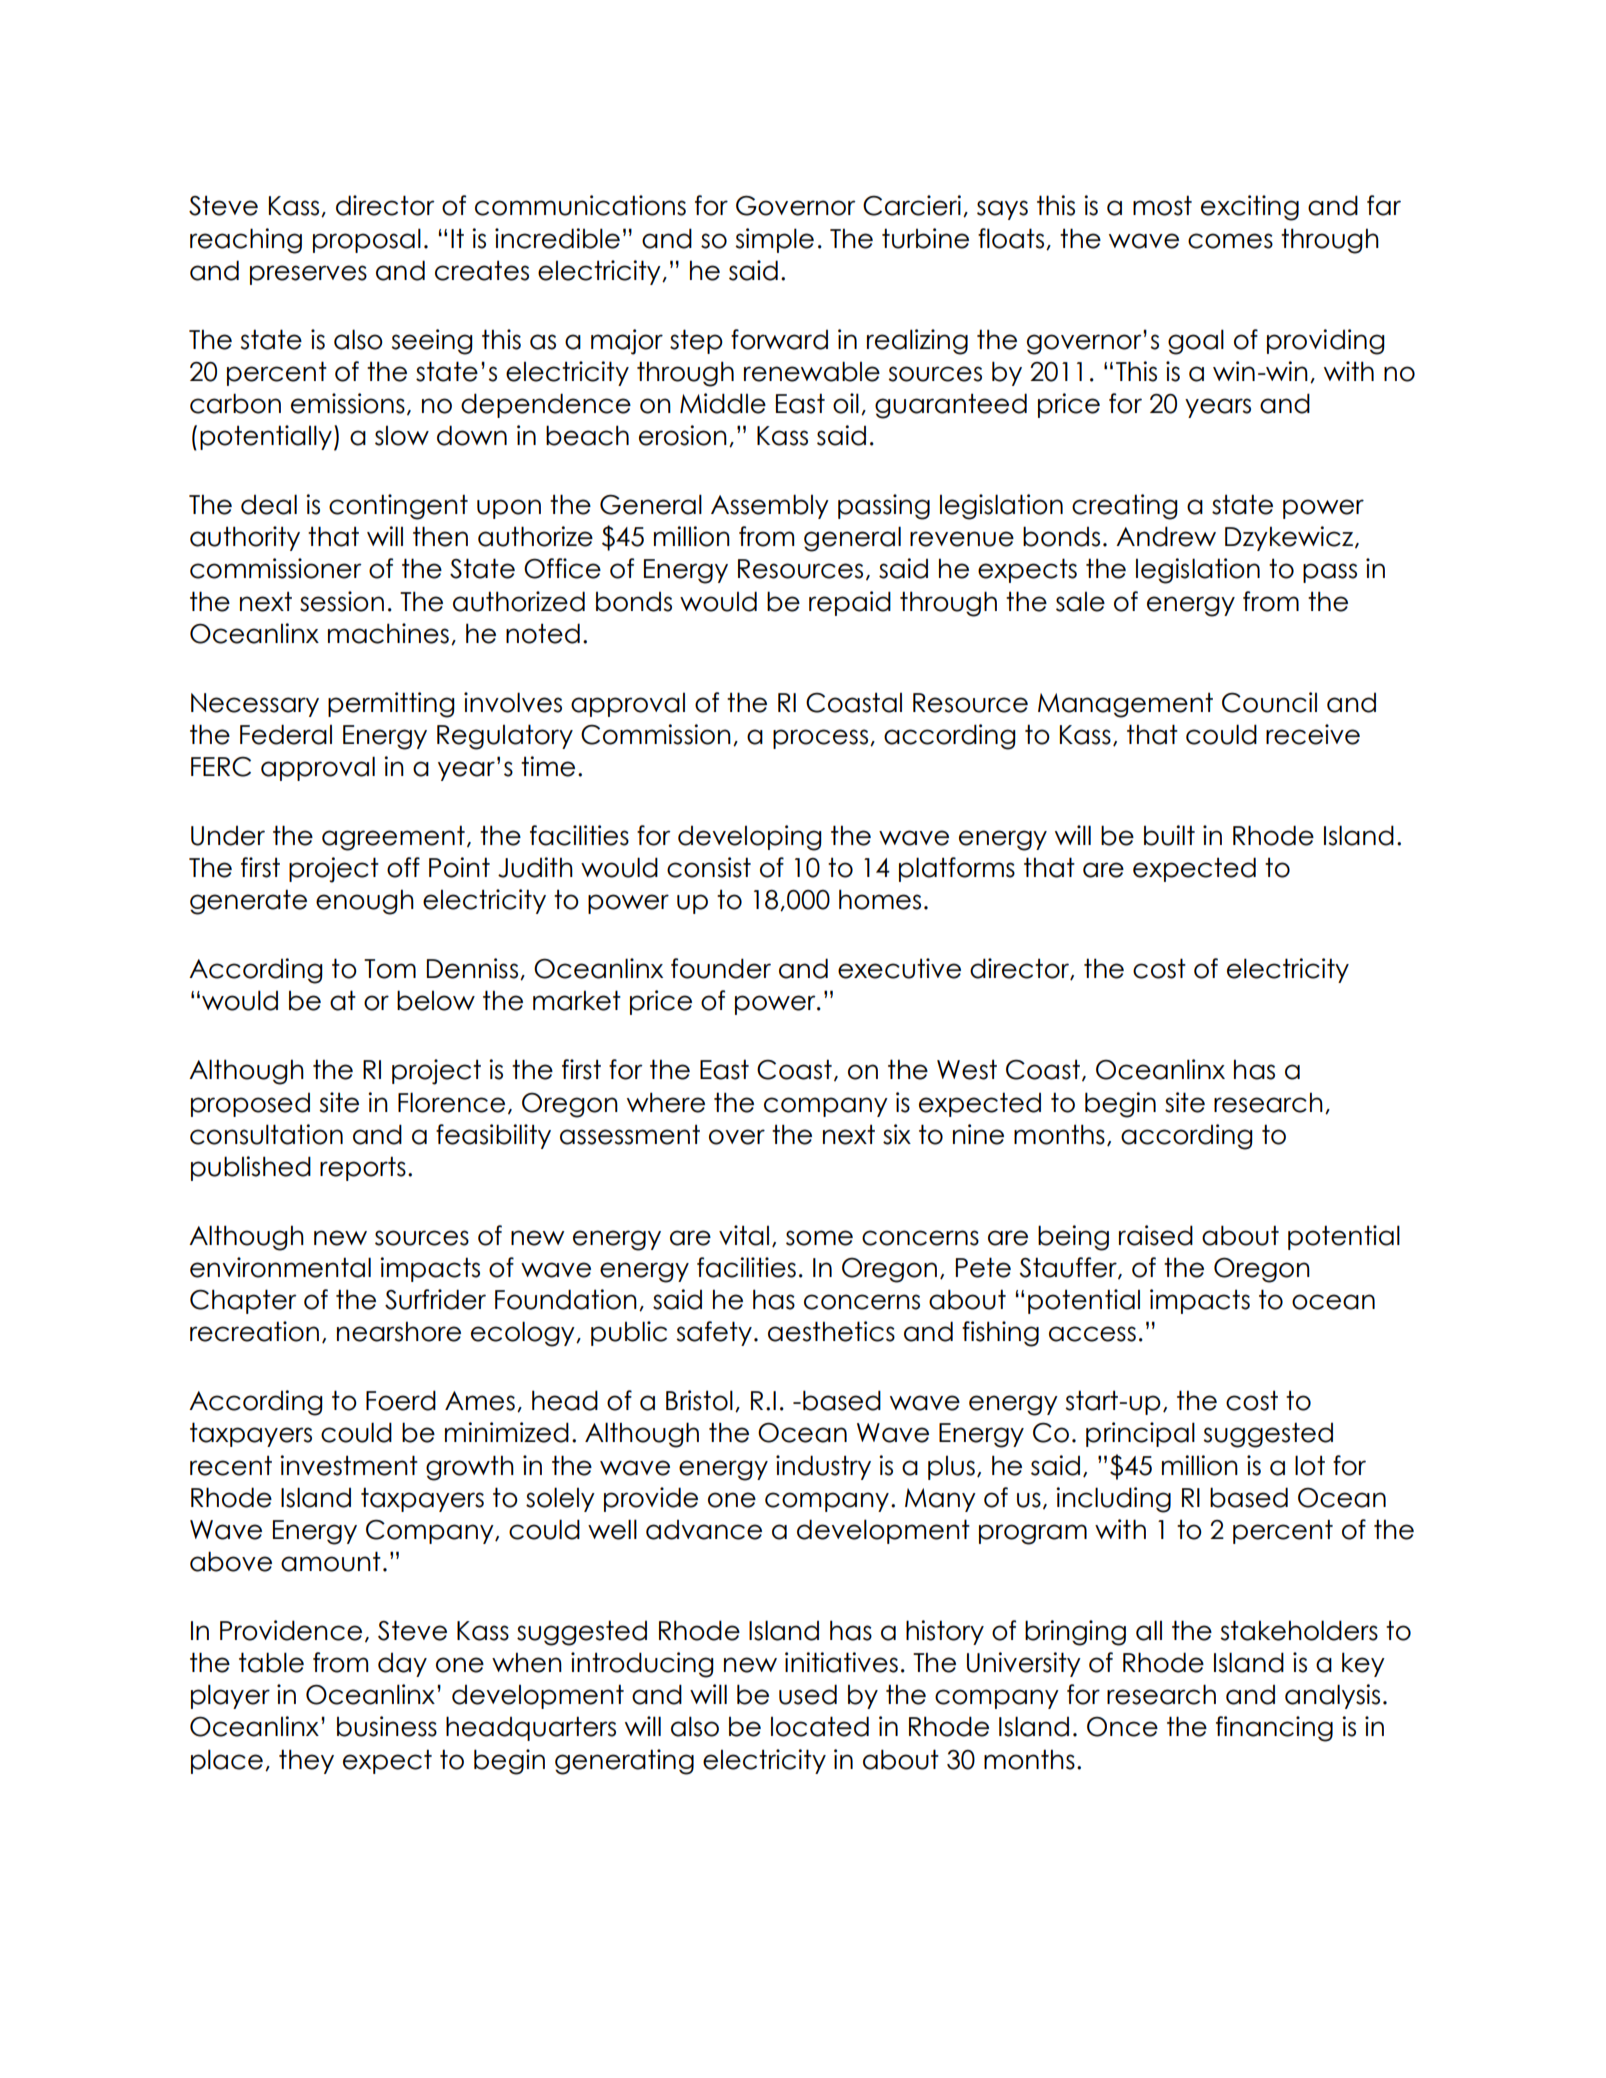  I want to click on some, so click(819, 1238).
